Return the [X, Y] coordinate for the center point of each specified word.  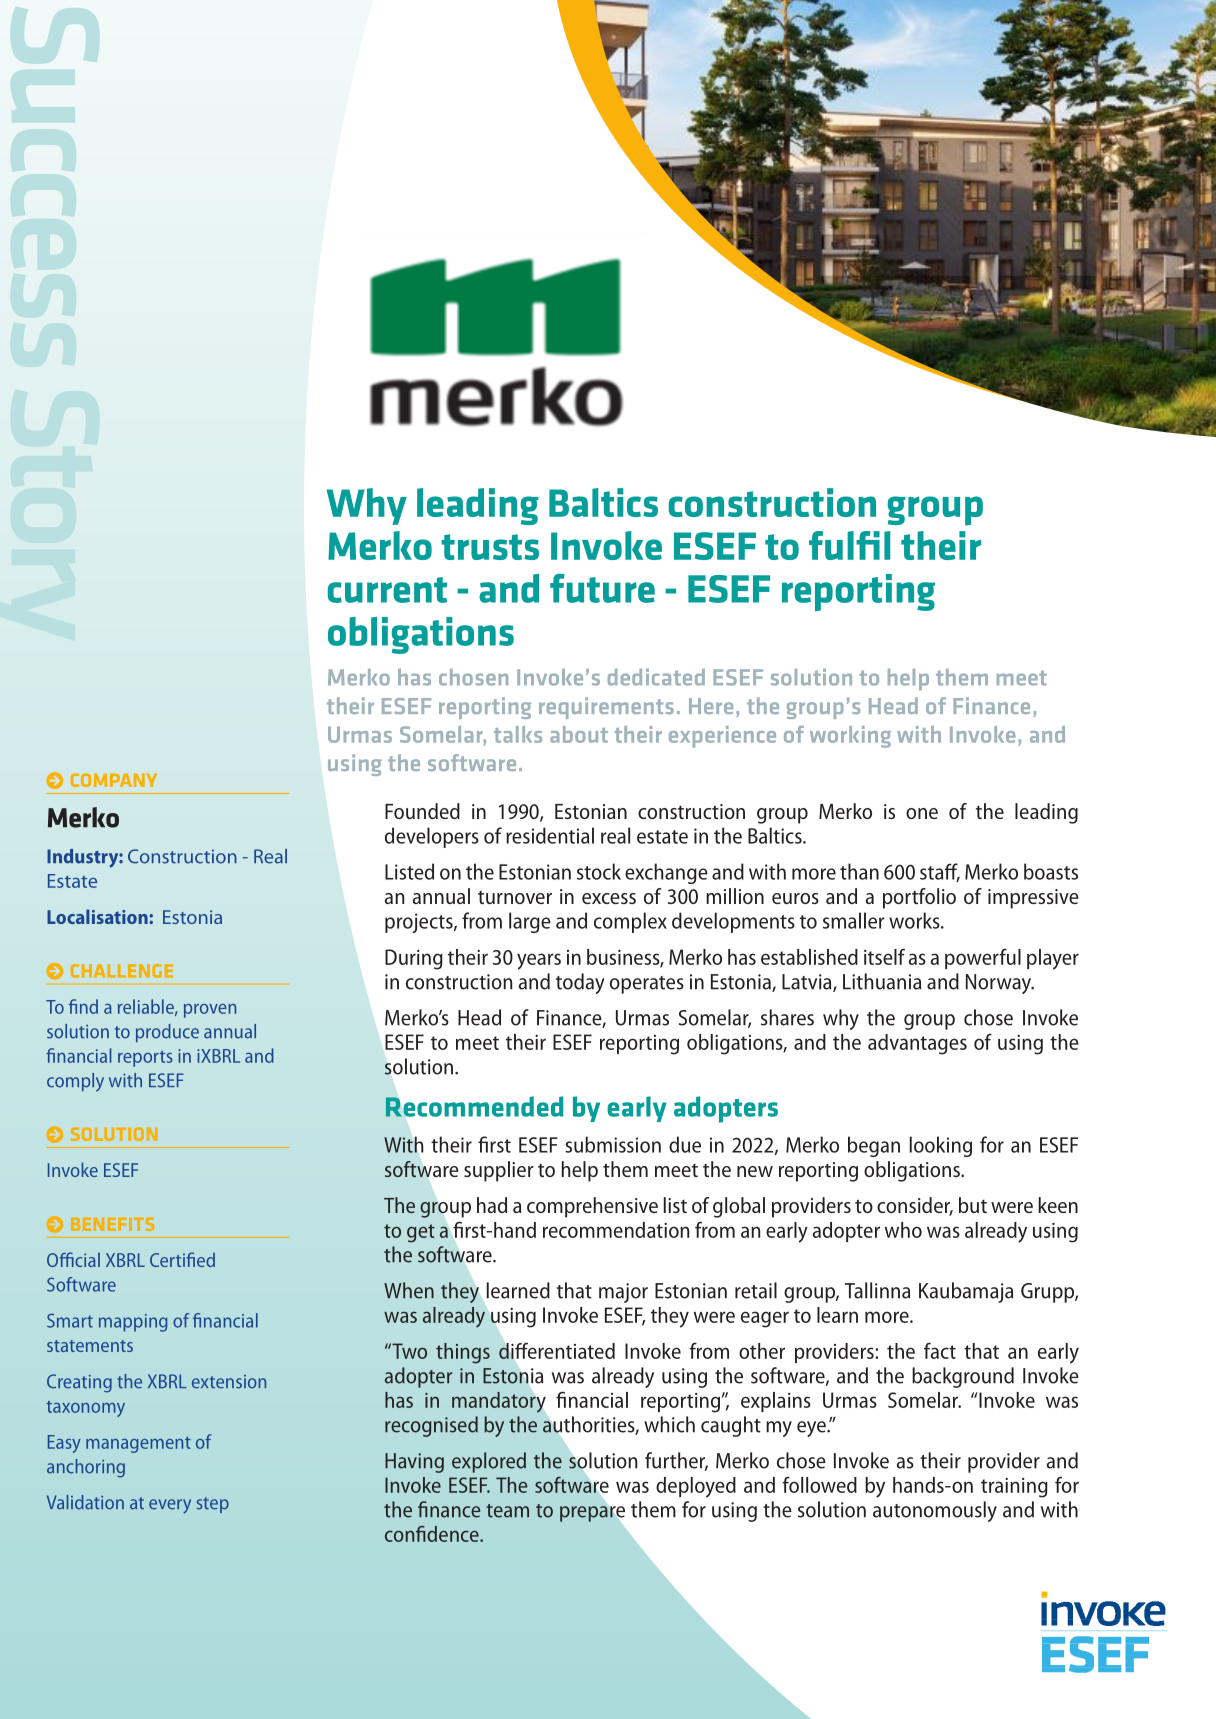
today [580, 983]
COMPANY [114, 780]
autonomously [935, 1511]
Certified [182, 1259]
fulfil [849, 545]
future [602, 588]
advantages [917, 1044]
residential [550, 835]
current [387, 590]
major [623, 1293]
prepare [592, 1514]
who [903, 1230]
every [170, 1506]
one [922, 813]
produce [167, 1033]
